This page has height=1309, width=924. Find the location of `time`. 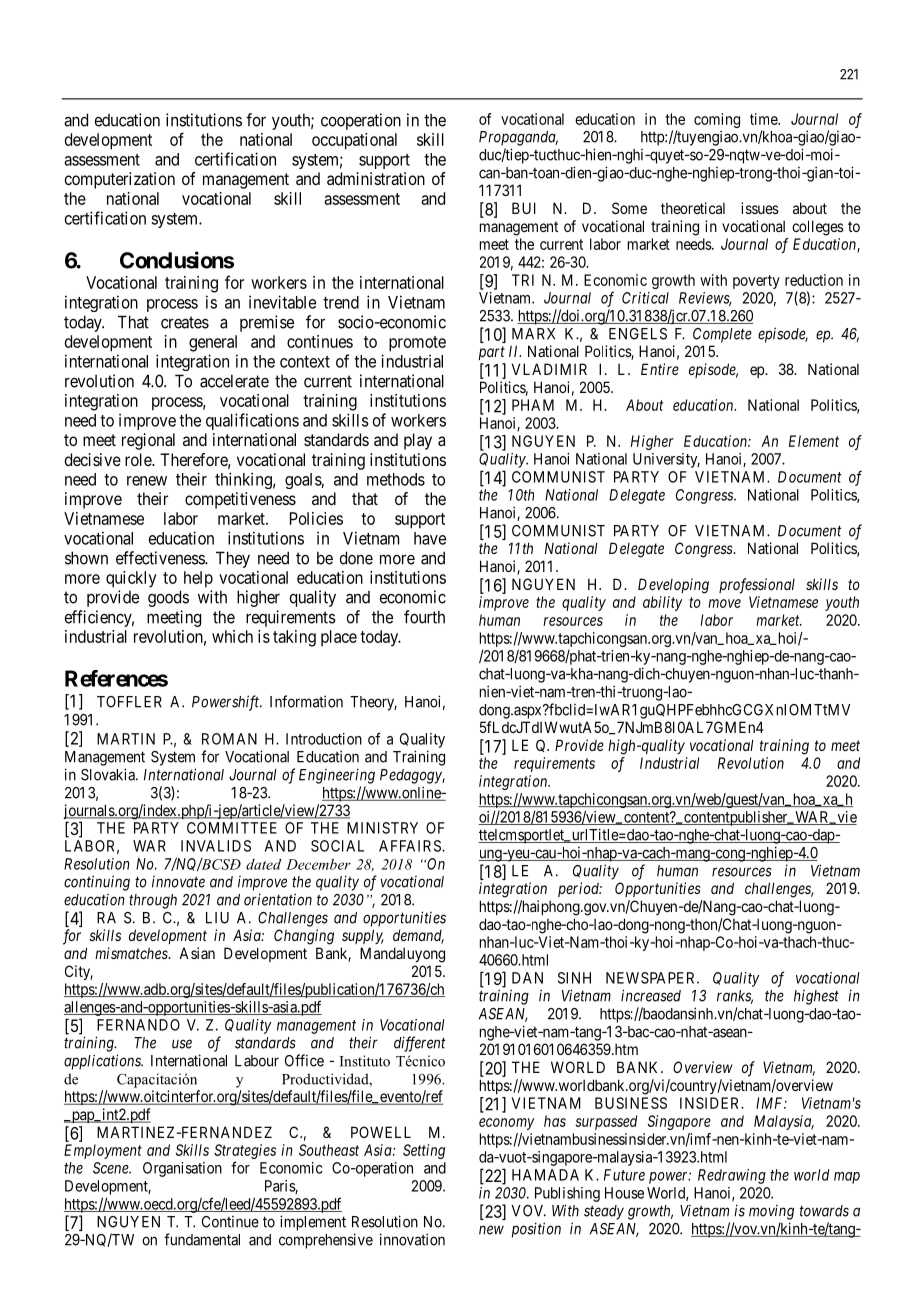

time is located at coordinates (764, 119).
